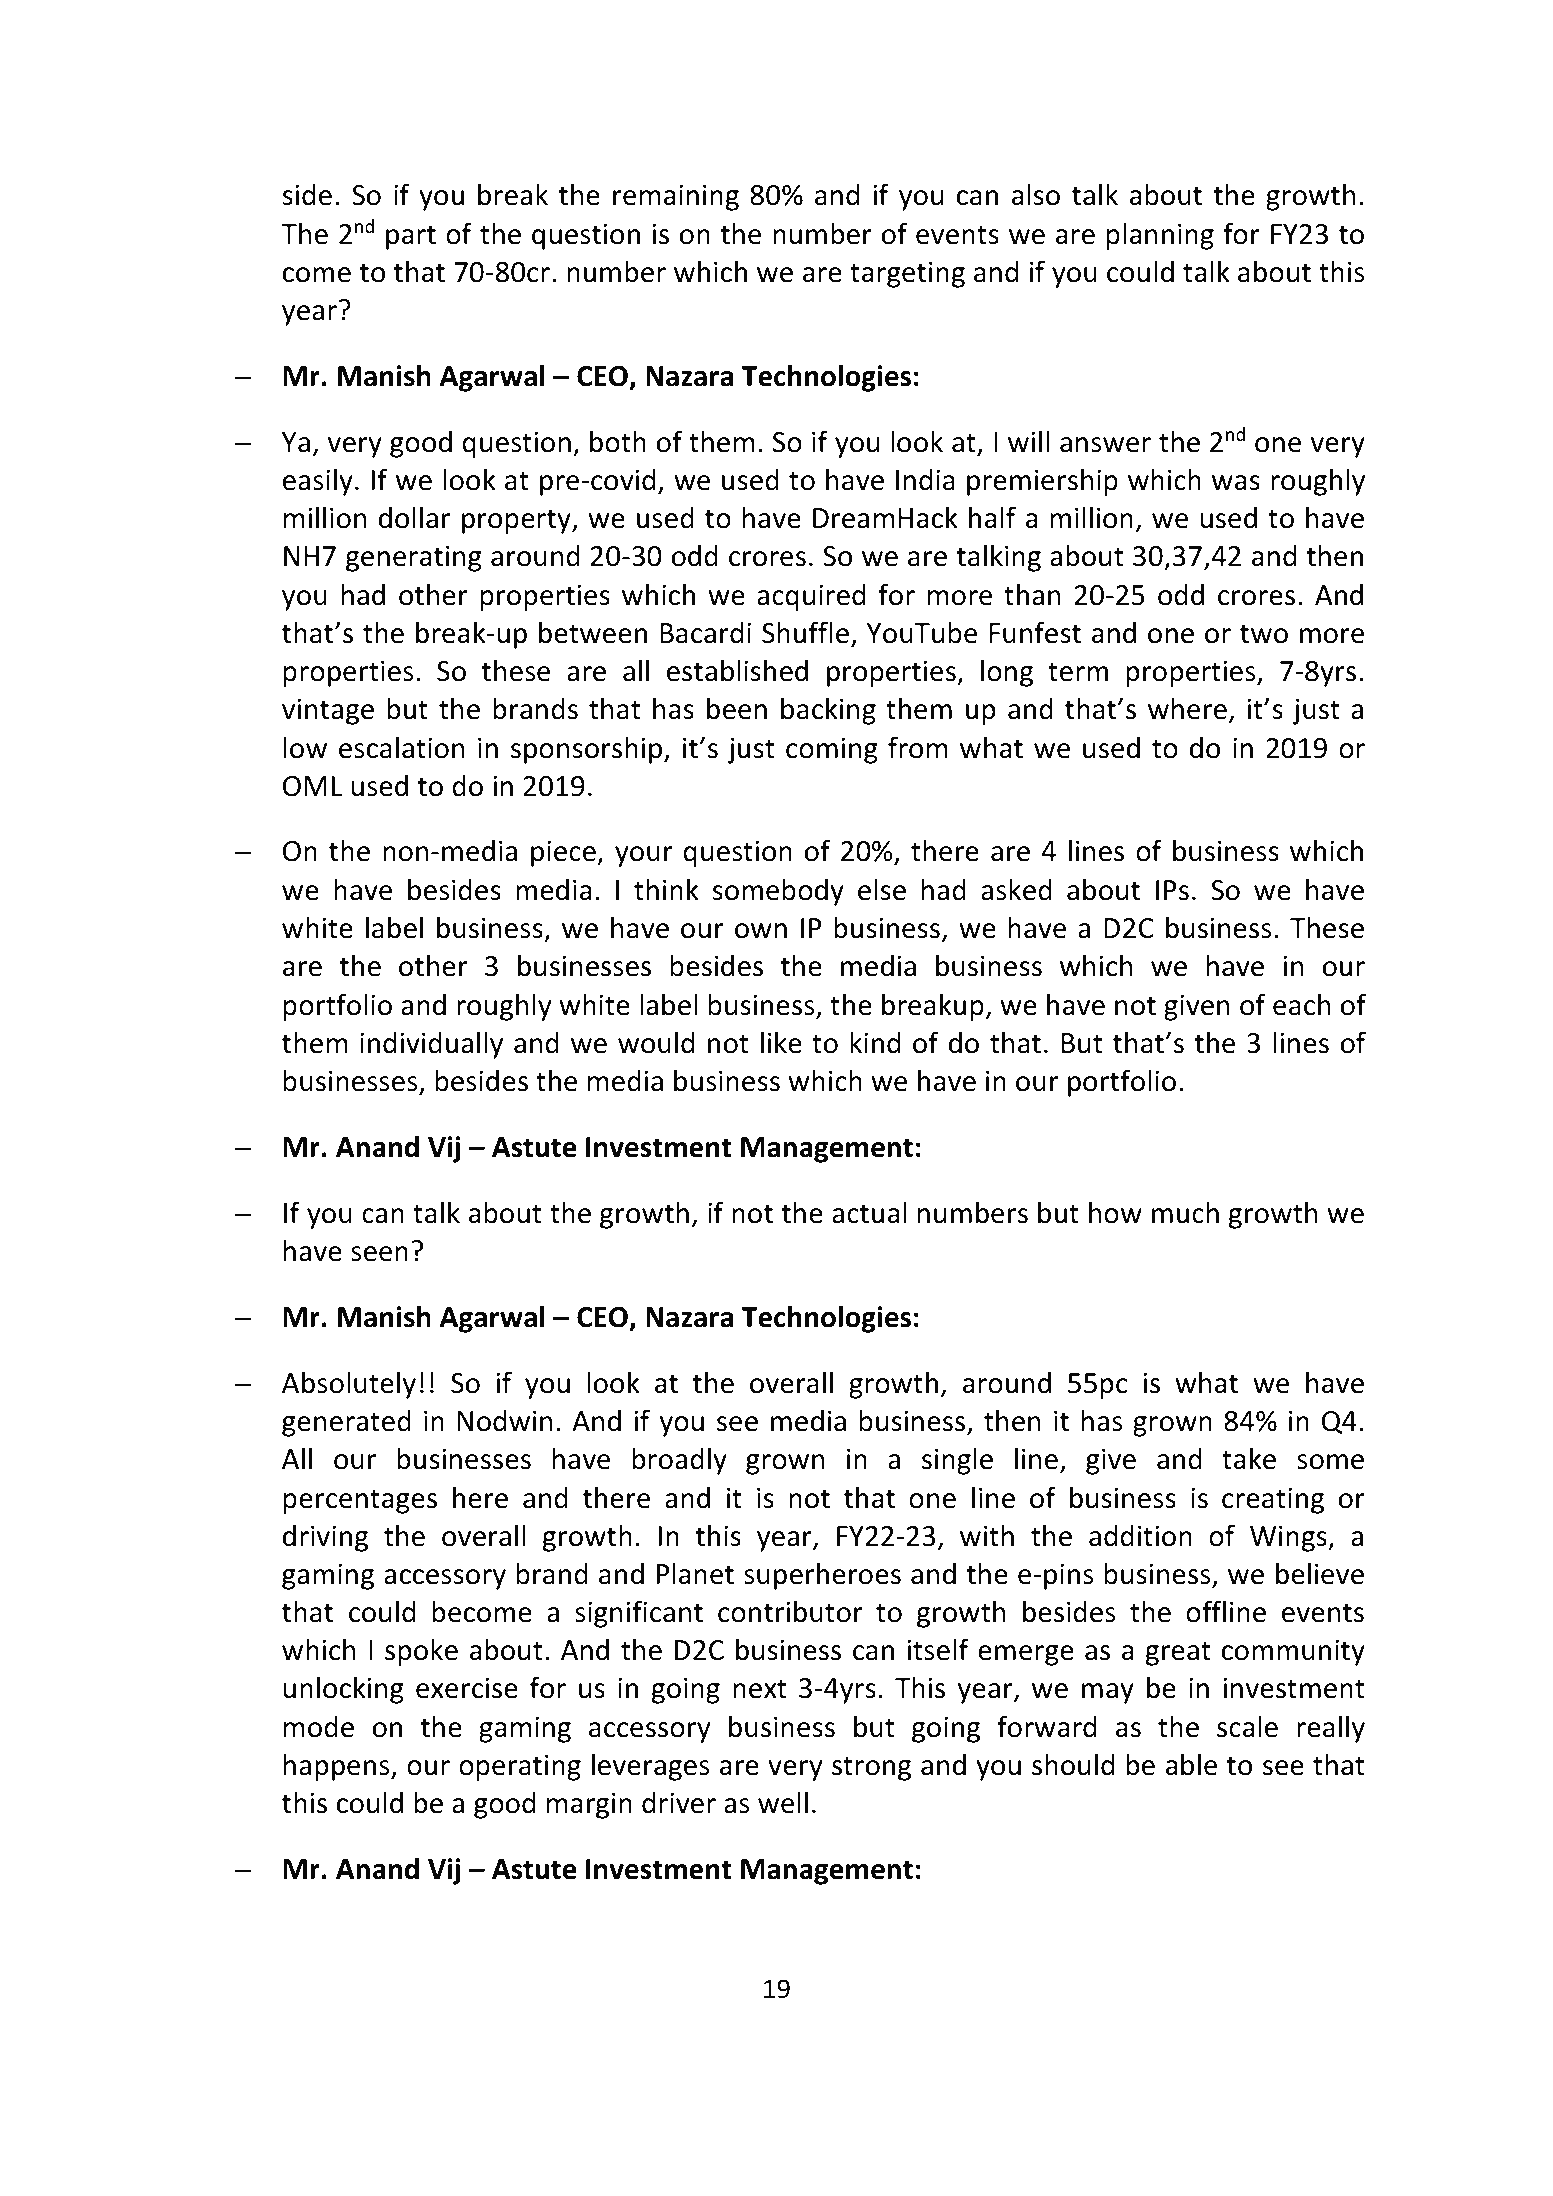 The width and height of the screenshot is (1553, 2196). Describe the element at coordinates (1236, 483) in the screenshot. I see `was` at that location.
